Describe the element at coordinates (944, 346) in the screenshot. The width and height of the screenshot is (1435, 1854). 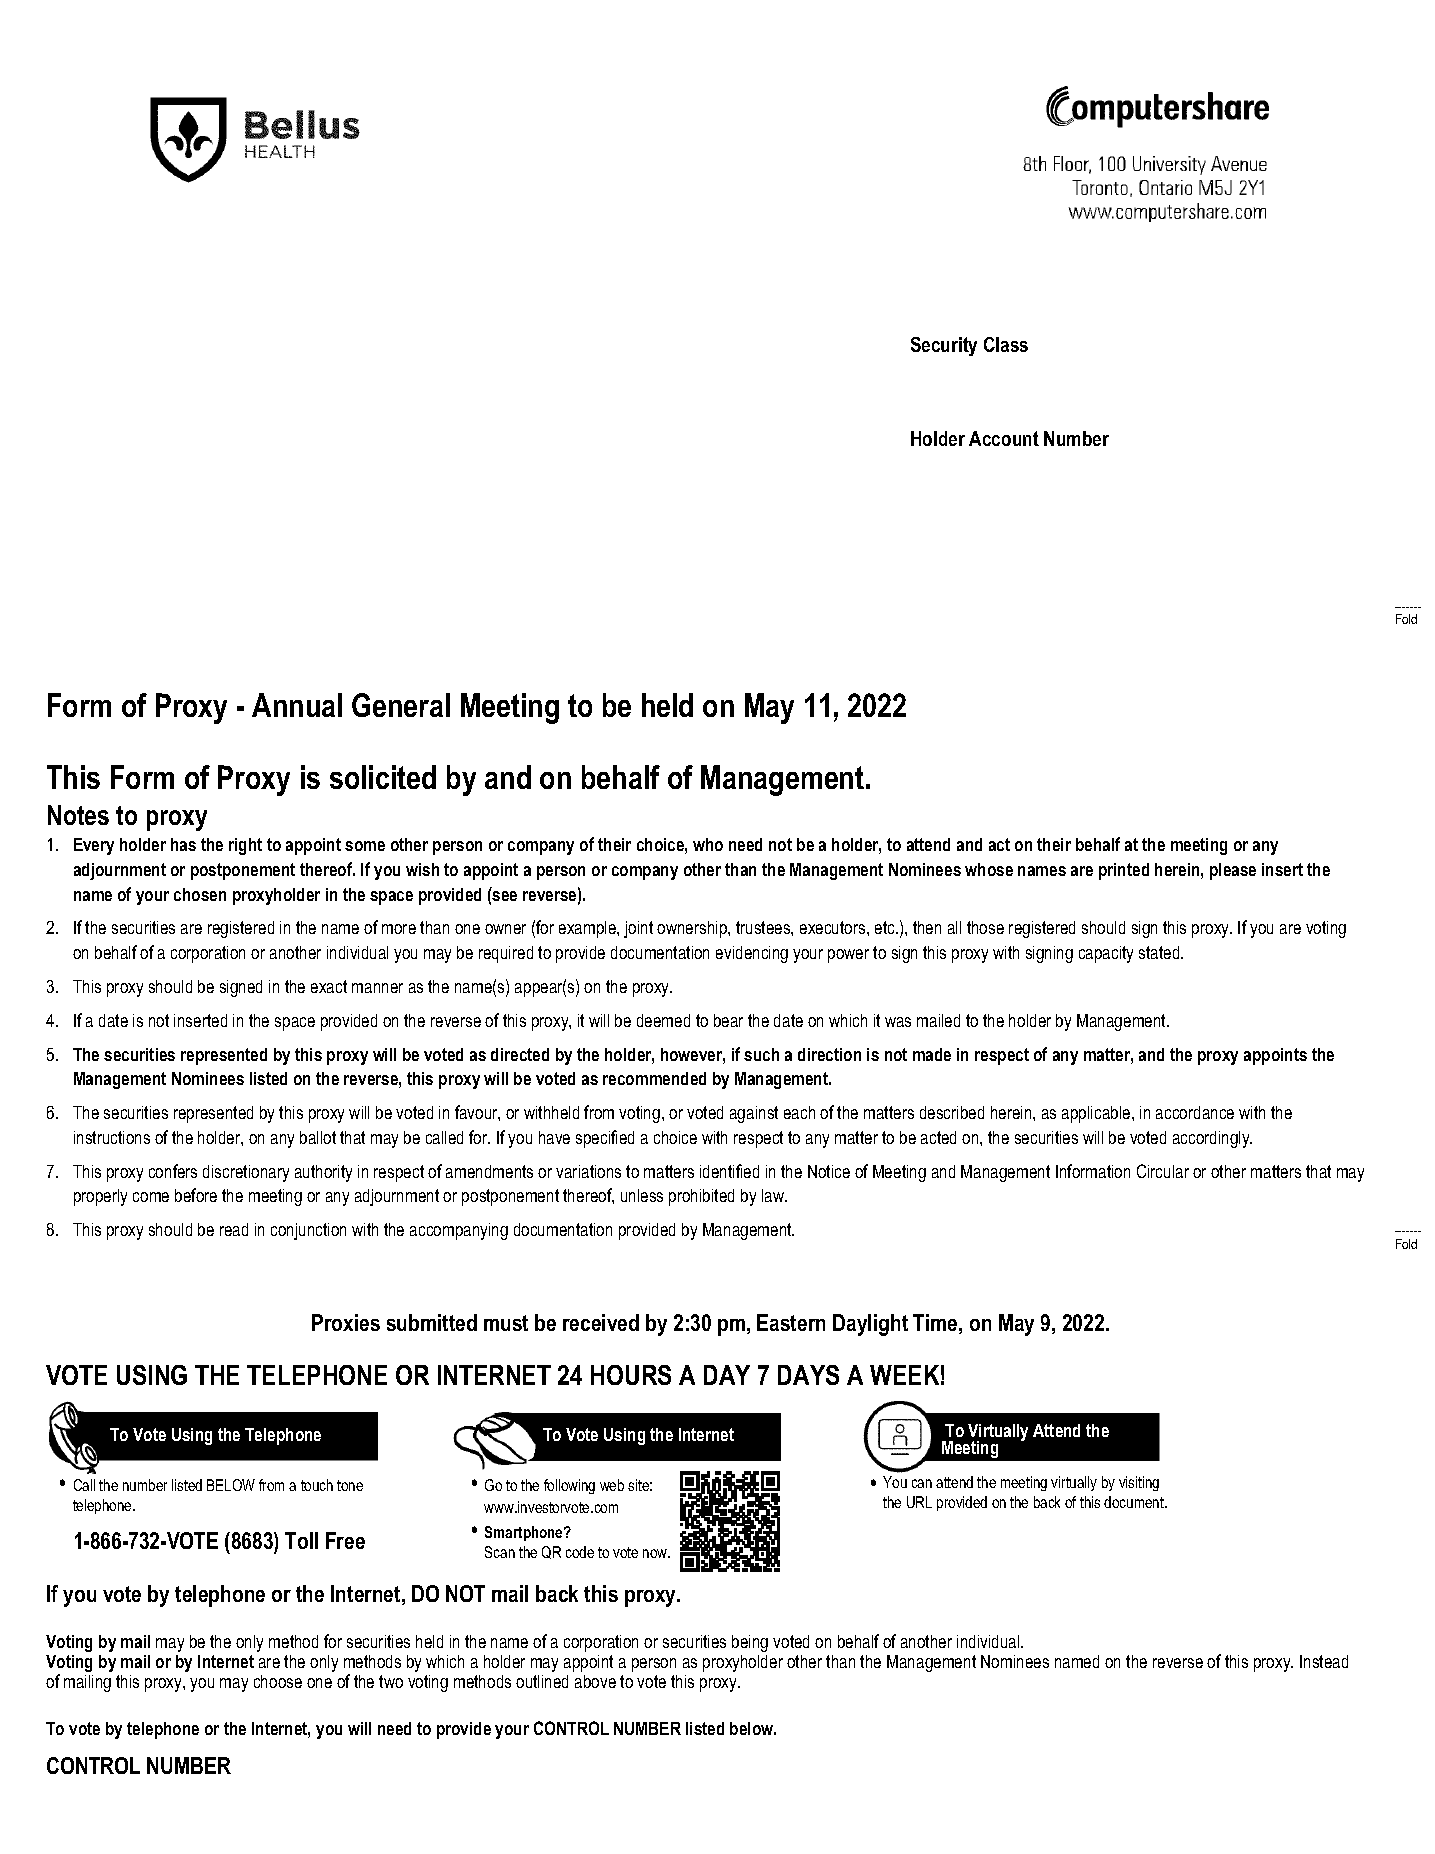
I see `Security` at that location.
